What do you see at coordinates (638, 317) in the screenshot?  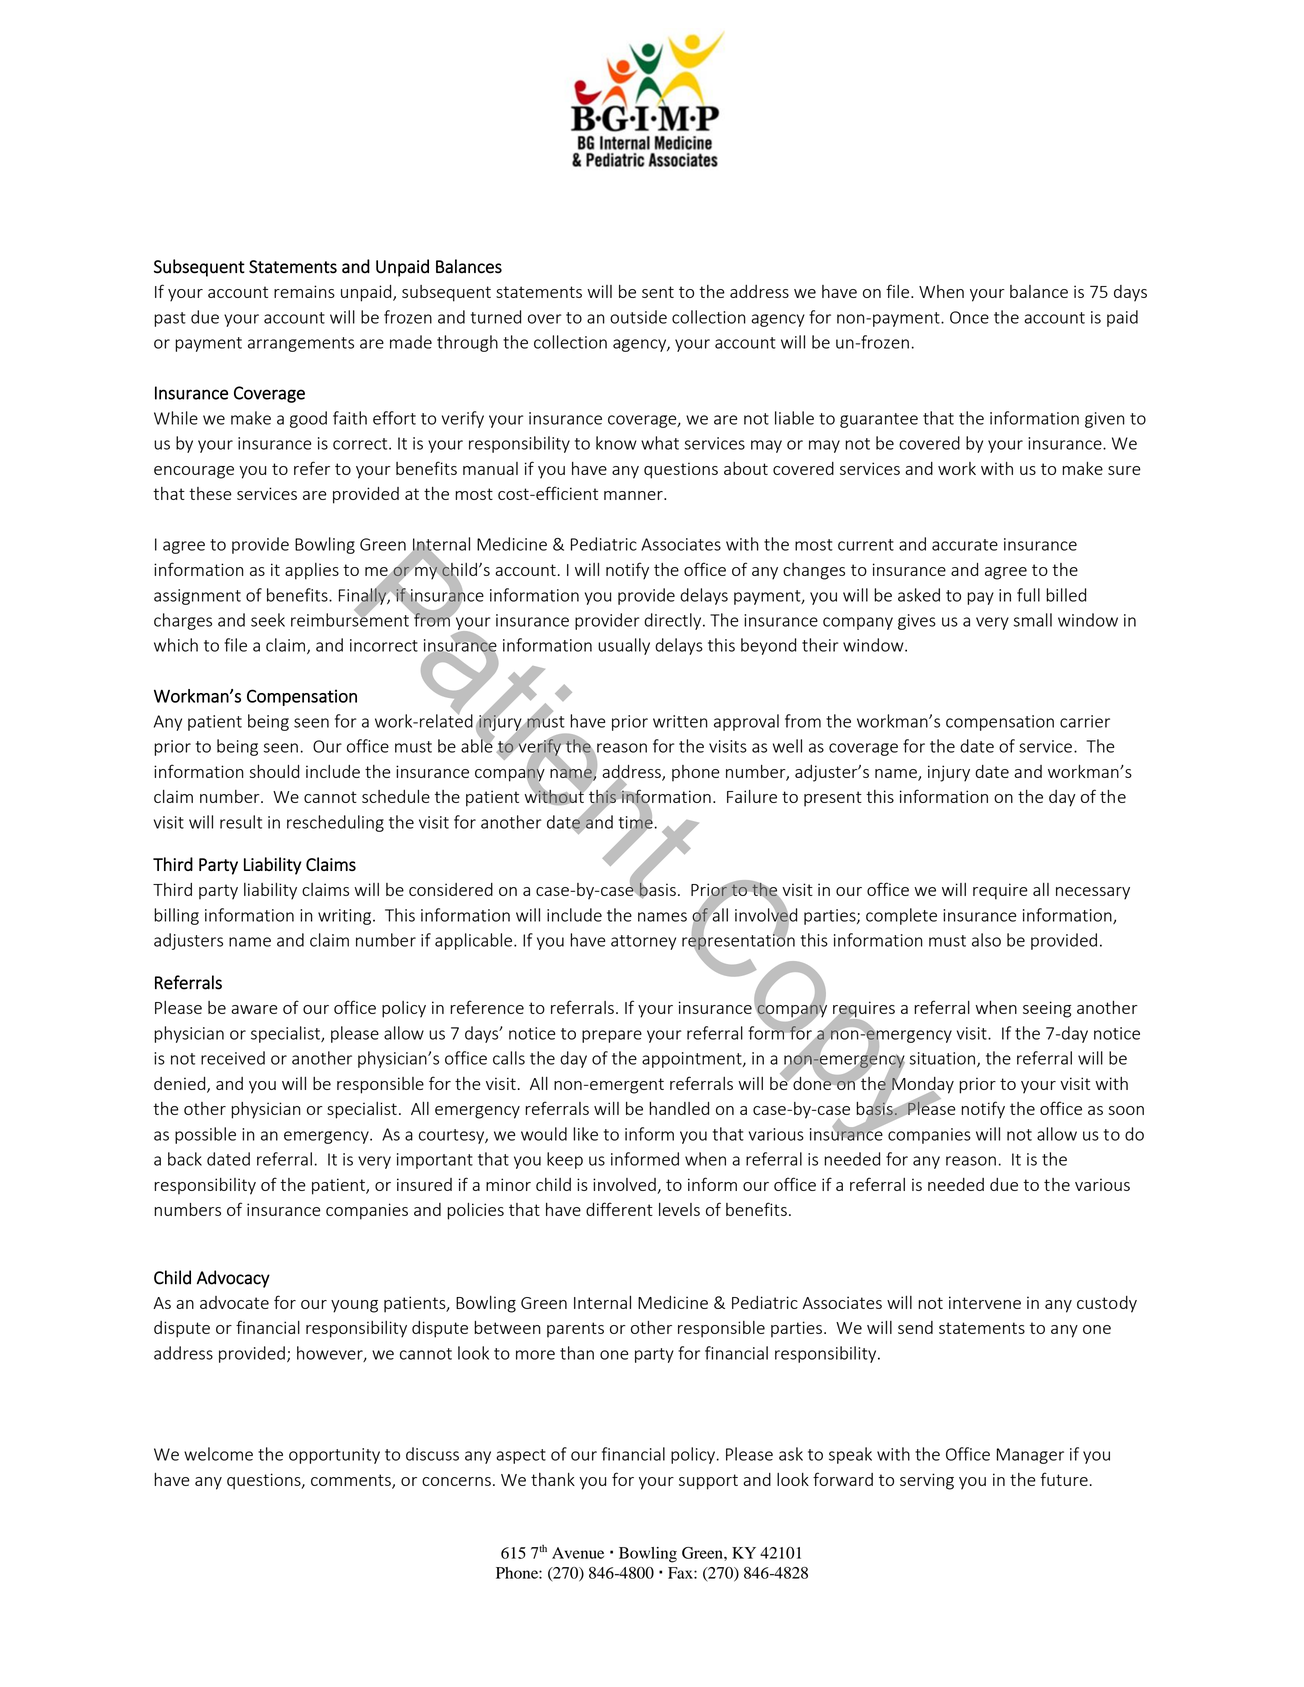 I see `outside` at bounding box center [638, 317].
